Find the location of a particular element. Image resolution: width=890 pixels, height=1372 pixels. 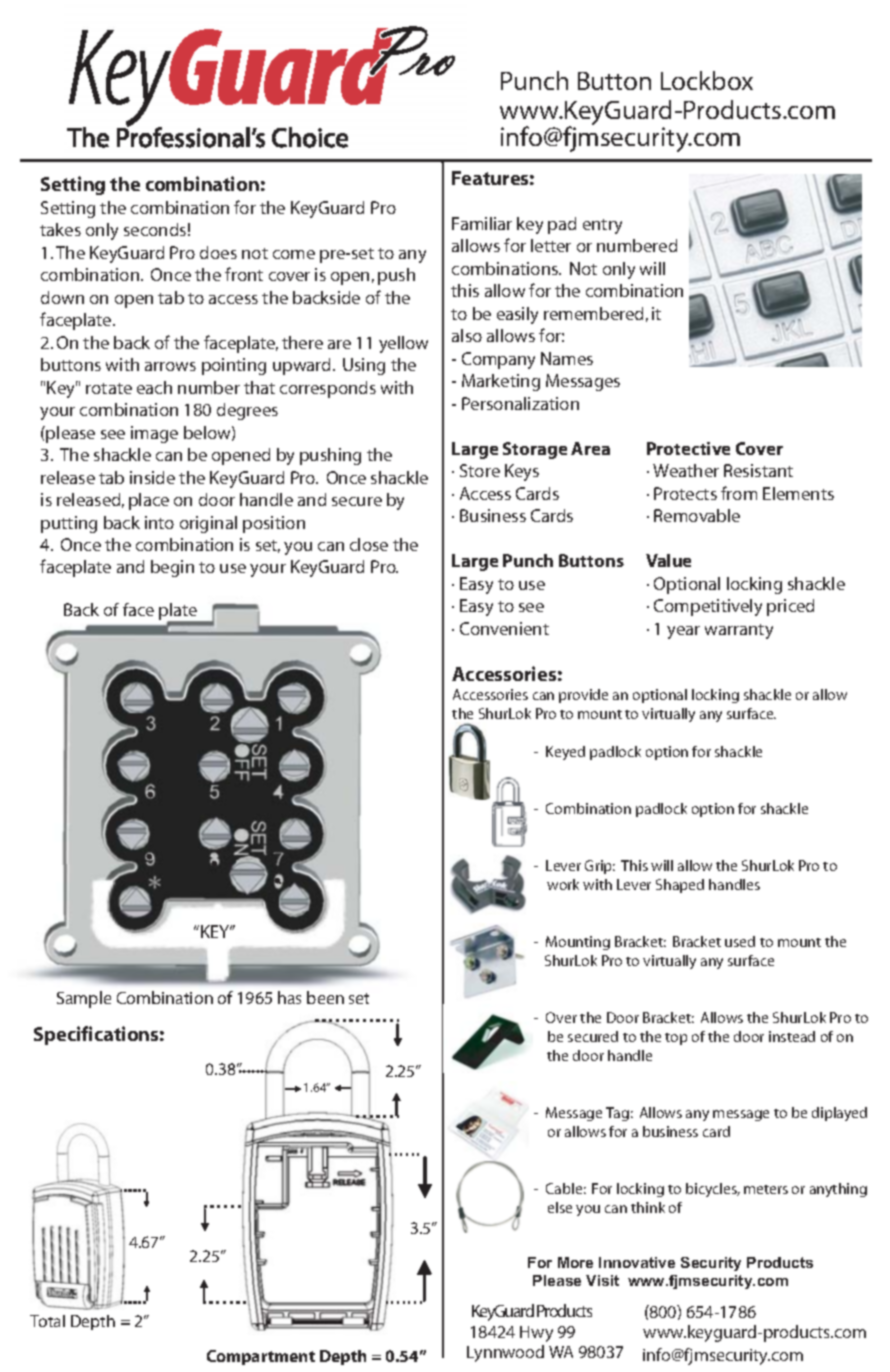

Lockbox is located at coordinates (707, 80).
